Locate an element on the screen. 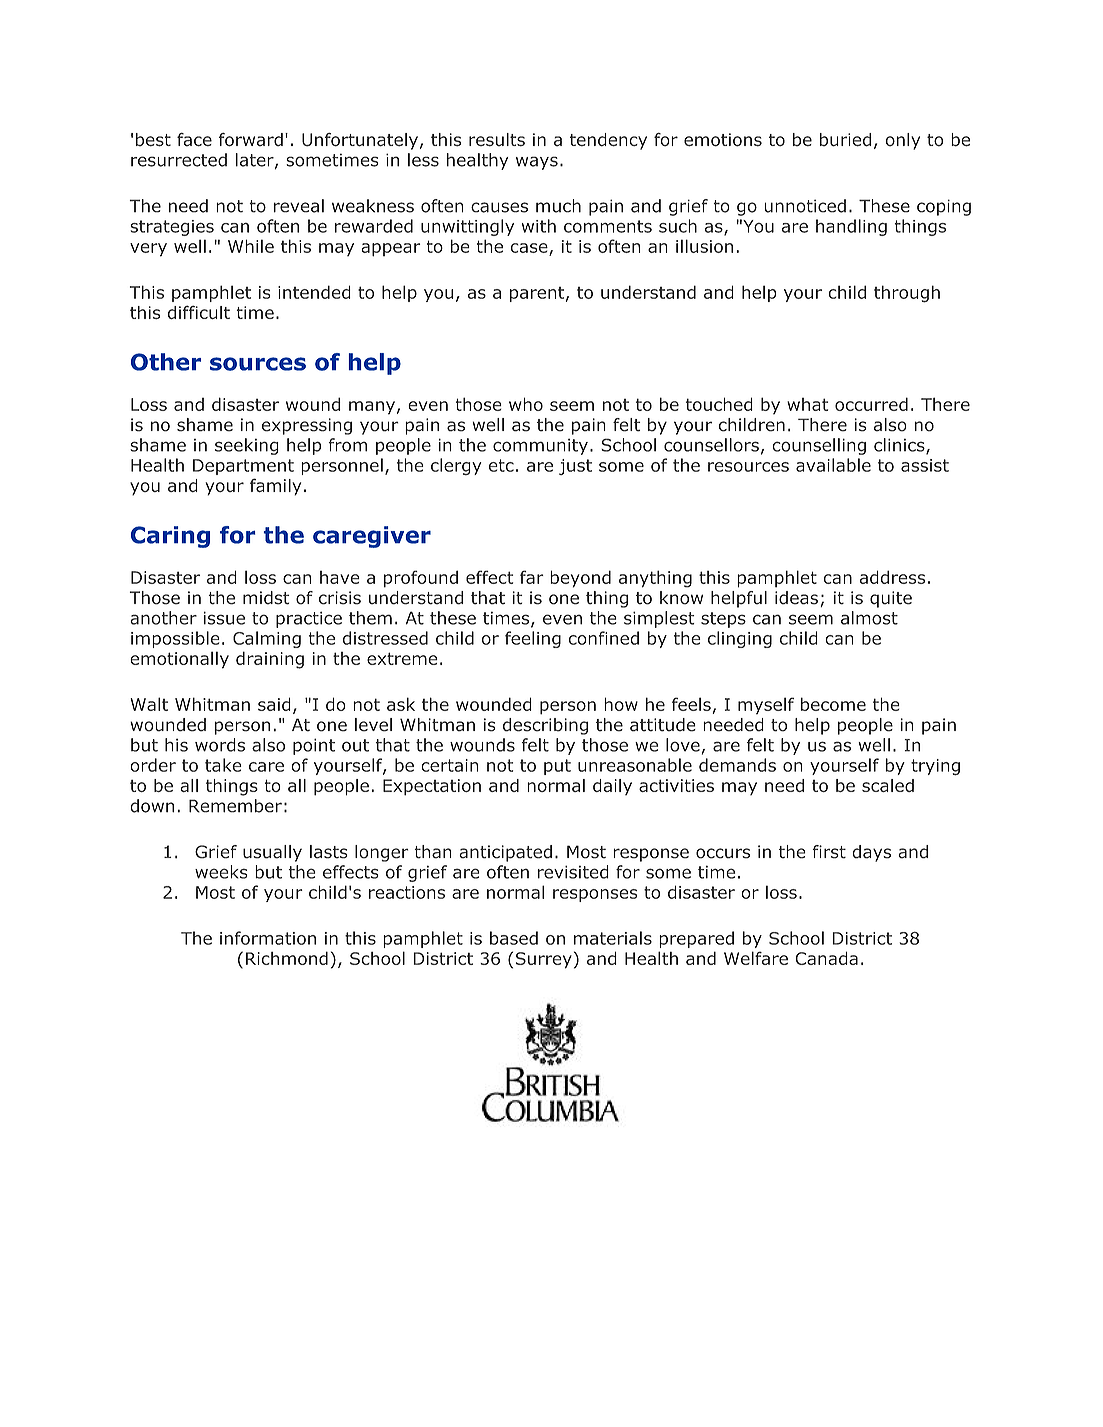 The width and height of the screenshot is (1103, 1427). beyond is located at coordinates (580, 579).
